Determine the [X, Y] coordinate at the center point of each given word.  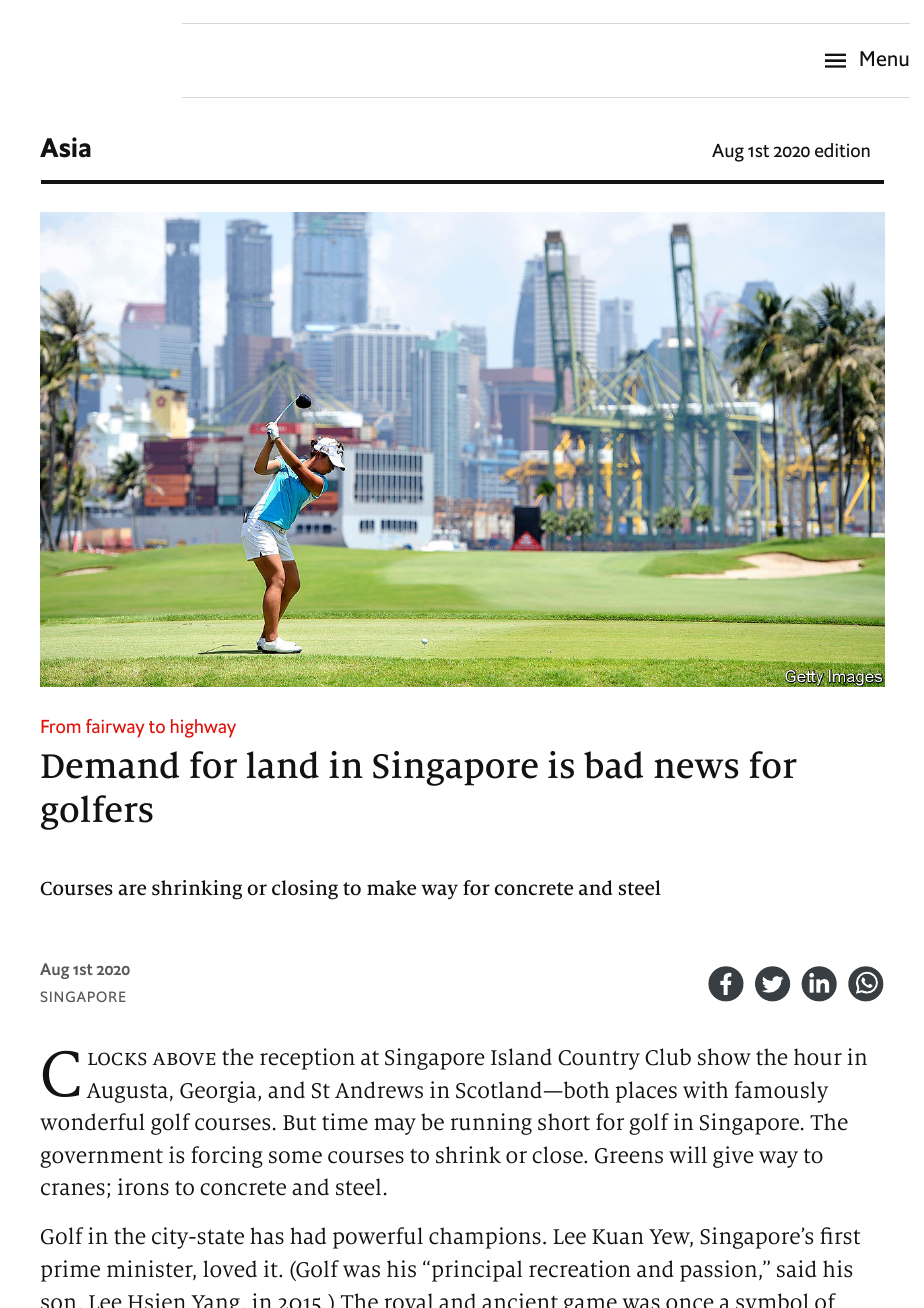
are [132, 890]
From [60, 726]
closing [305, 890]
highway [203, 728]
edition [842, 150]
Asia [65, 147]
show [724, 1057]
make [391, 888]
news [696, 769]
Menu [884, 59]
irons [143, 1187]
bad [613, 765]
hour [818, 1057]
